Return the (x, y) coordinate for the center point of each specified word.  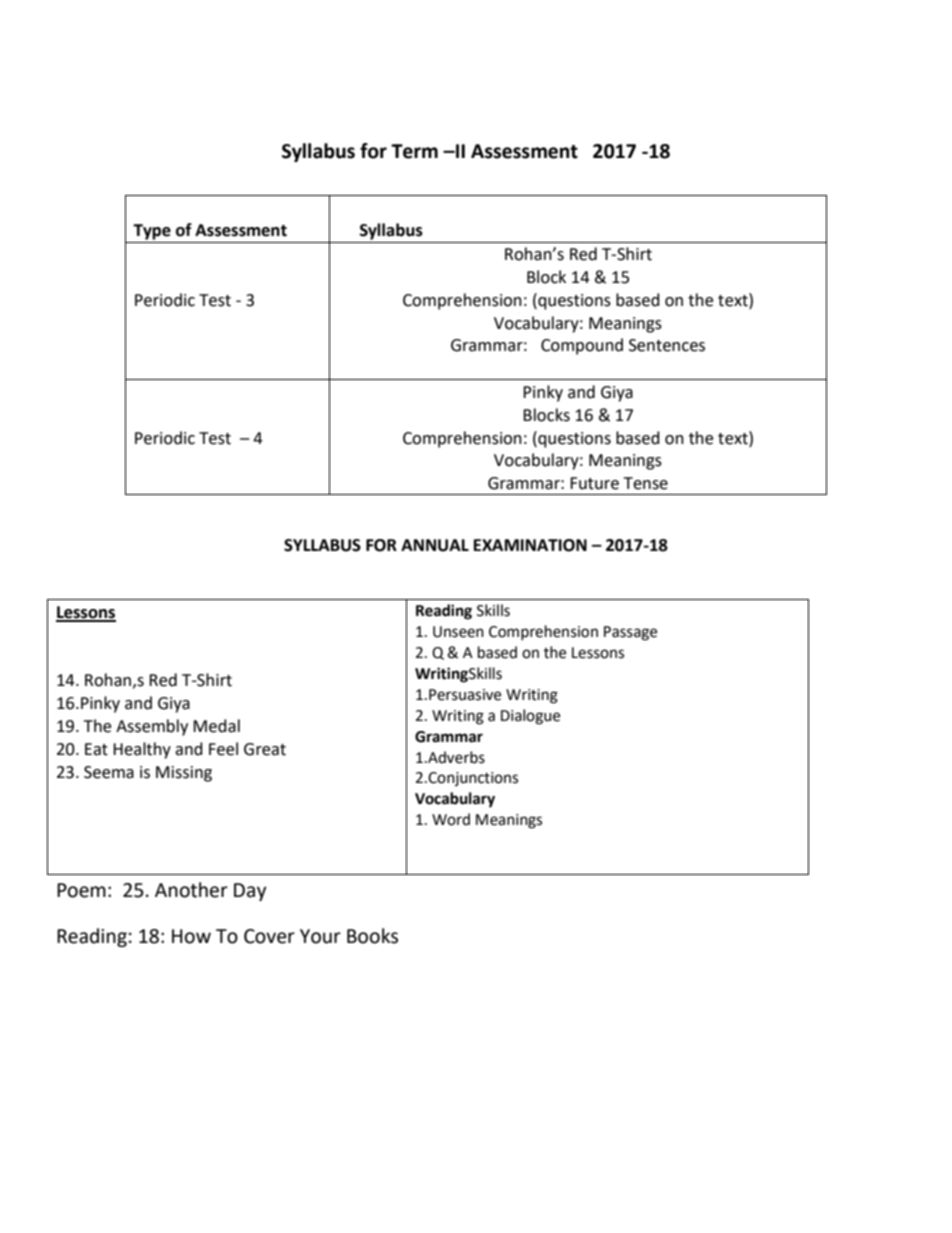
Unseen (458, 632)
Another (191, 890)
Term (414, 151)
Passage (630, 633)
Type (152, 232)
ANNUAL (435, 545)
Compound (582, 346)
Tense (646, 483)
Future (594, 483)
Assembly (152, 727)
